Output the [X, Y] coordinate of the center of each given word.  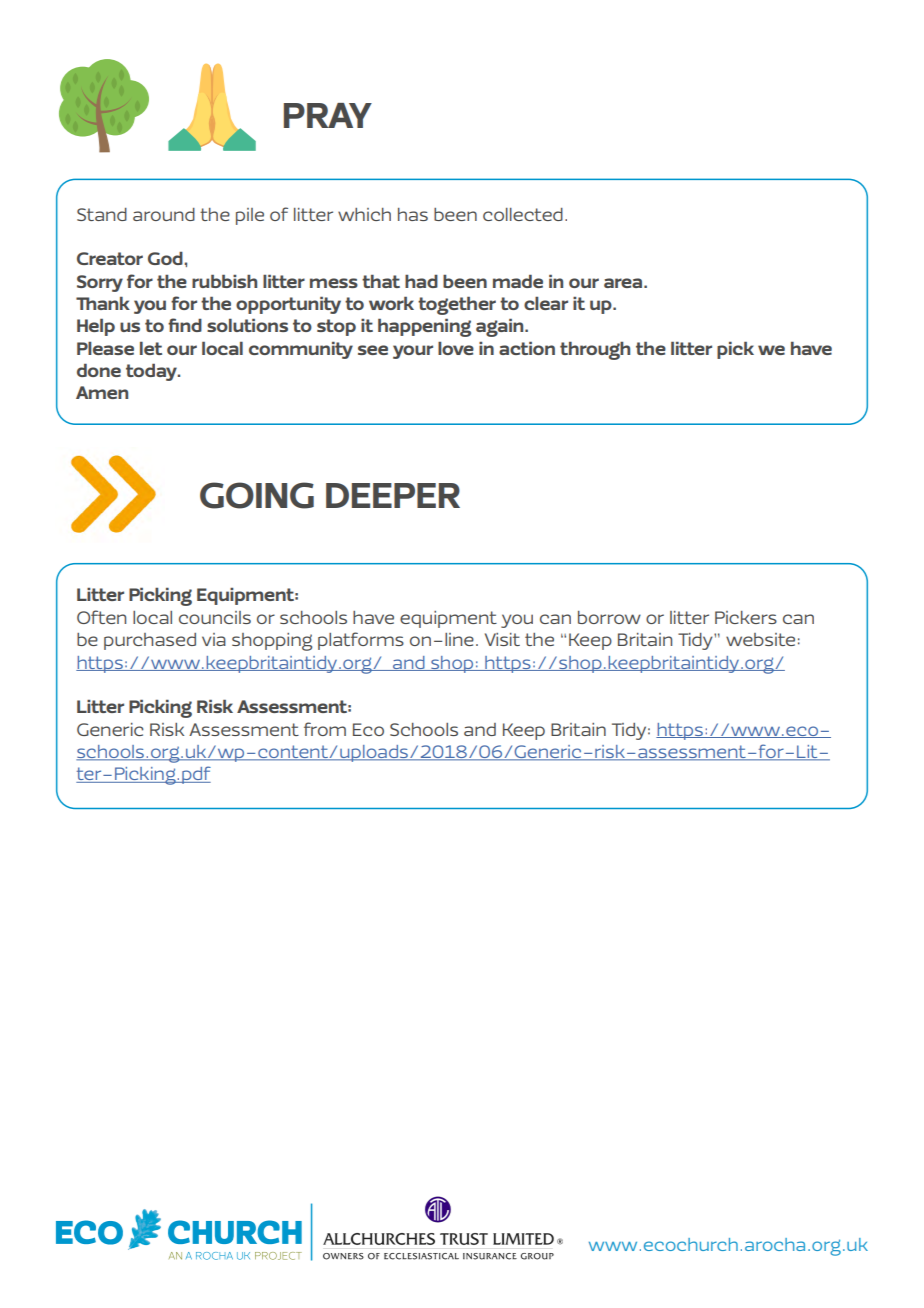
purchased [150, 641]
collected [523, 214]
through [595, 350]
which [364, 214]
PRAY [328, 115]
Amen [102, 392]
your [413, 352]
